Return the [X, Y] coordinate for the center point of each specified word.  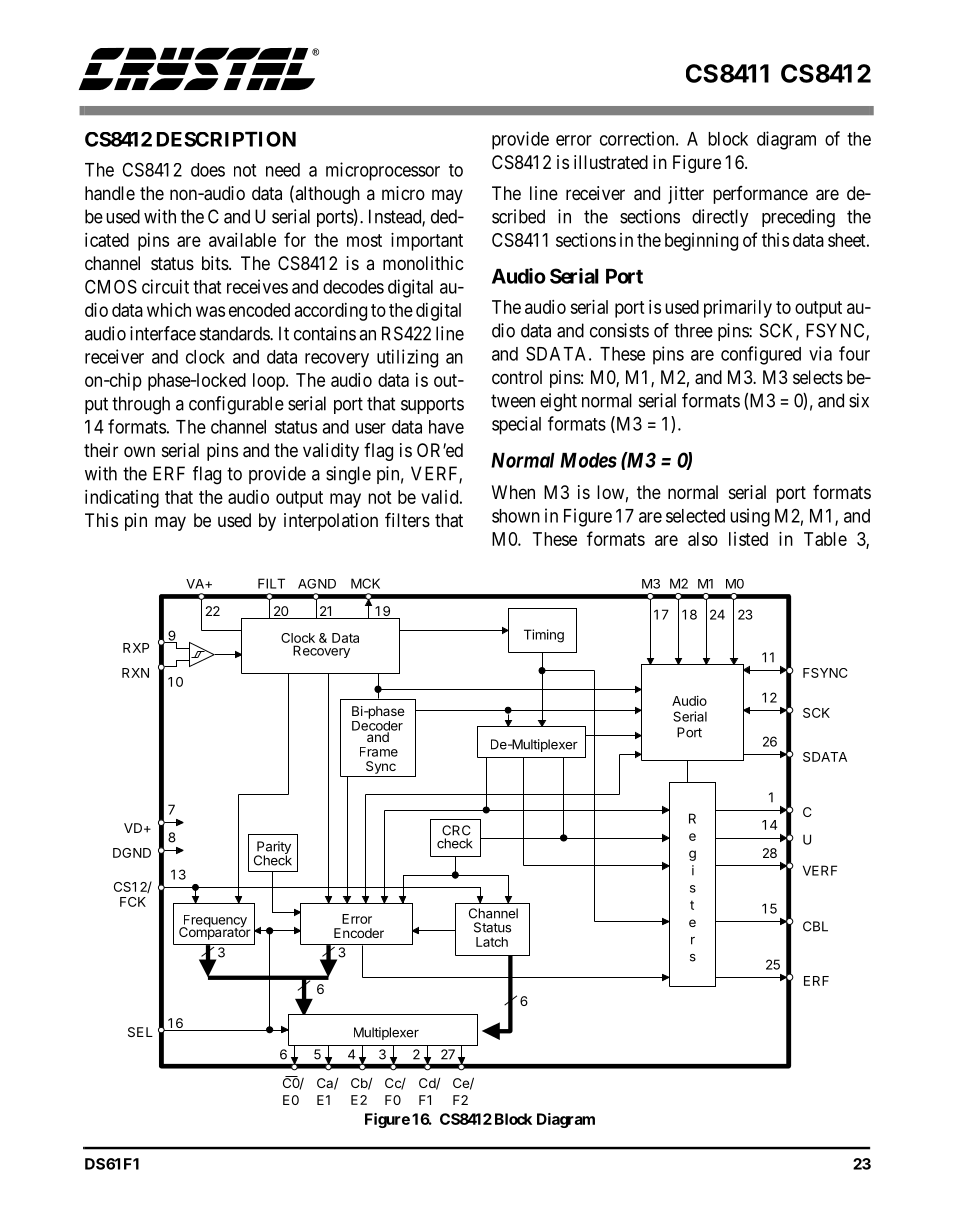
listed [748, 539]
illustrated [611, 162]
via [820, 353]
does [208, 170]
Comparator [215, 932]
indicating [122, 499]
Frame [379, 752]
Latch [492, 942]
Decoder [377, 725]
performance [760, 195]
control [517, 377]
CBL [815, 926]
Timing [544, 636]
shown [516, 516]
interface [163, 333]
